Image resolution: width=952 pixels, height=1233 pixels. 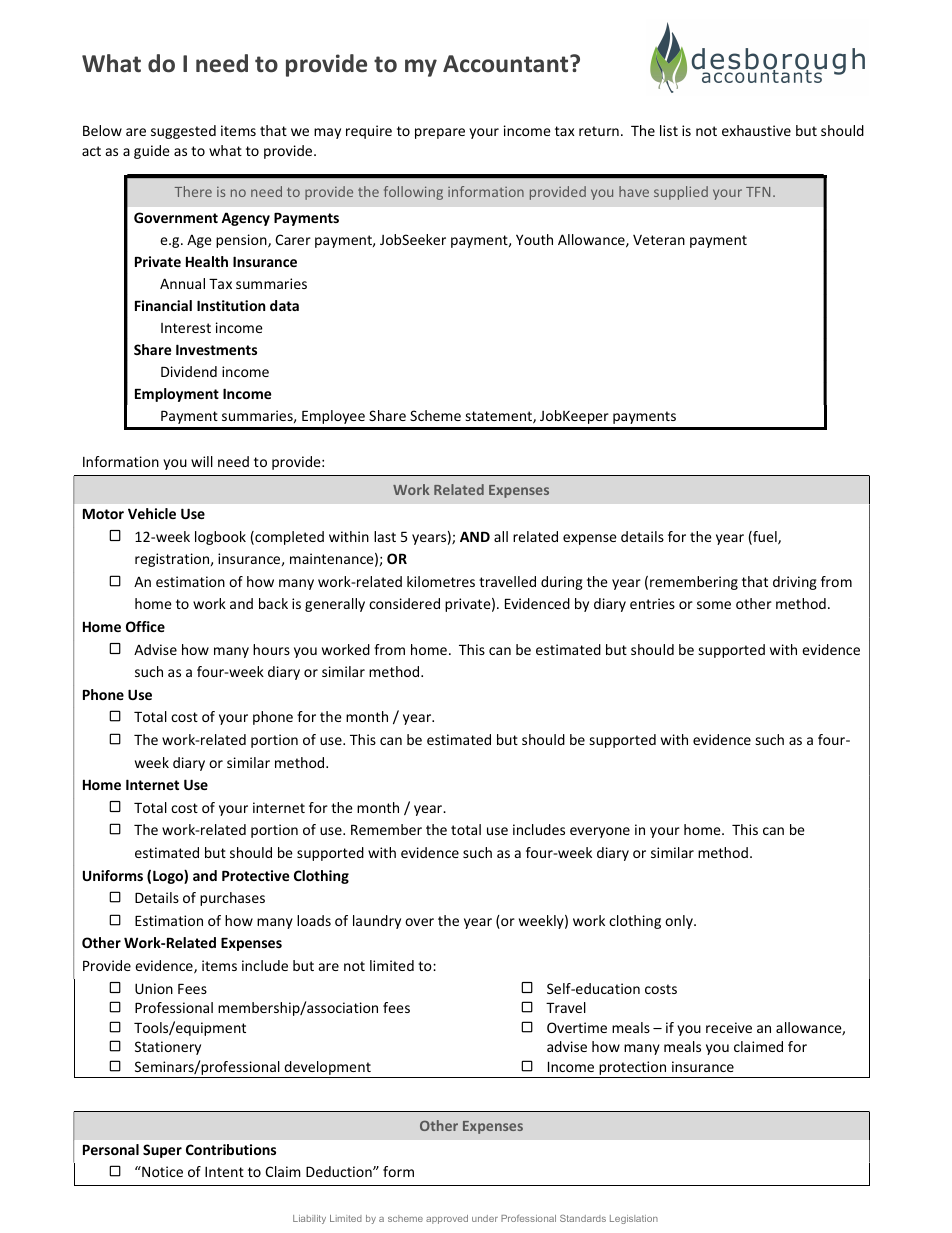 What do you see at coordinates (377, 922) in the screenshot?
I see `laundry` at bounding box center [377, 922].
